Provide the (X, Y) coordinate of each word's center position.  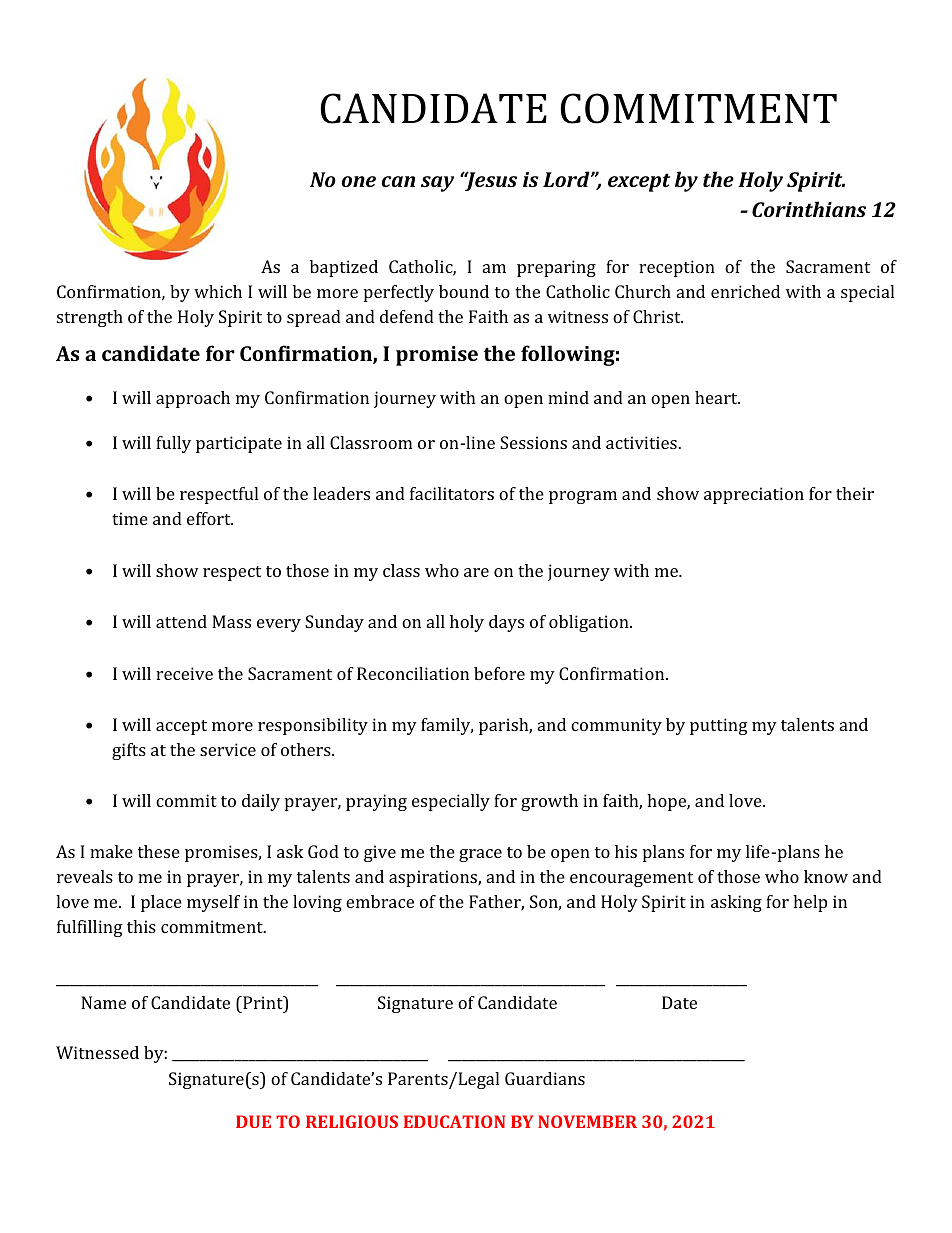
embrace (380, 901)
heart (717, 397)
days (506, 623)
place (161, 903)
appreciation (754, 495)
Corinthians (809, 209)
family (447, 726)
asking (736, 903)
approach (193, 399)
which (218, 291)
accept (181, 727)
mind (568, 397)
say (437, 184)
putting (719, 726)
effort (210, 518)
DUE (253, 1121)
